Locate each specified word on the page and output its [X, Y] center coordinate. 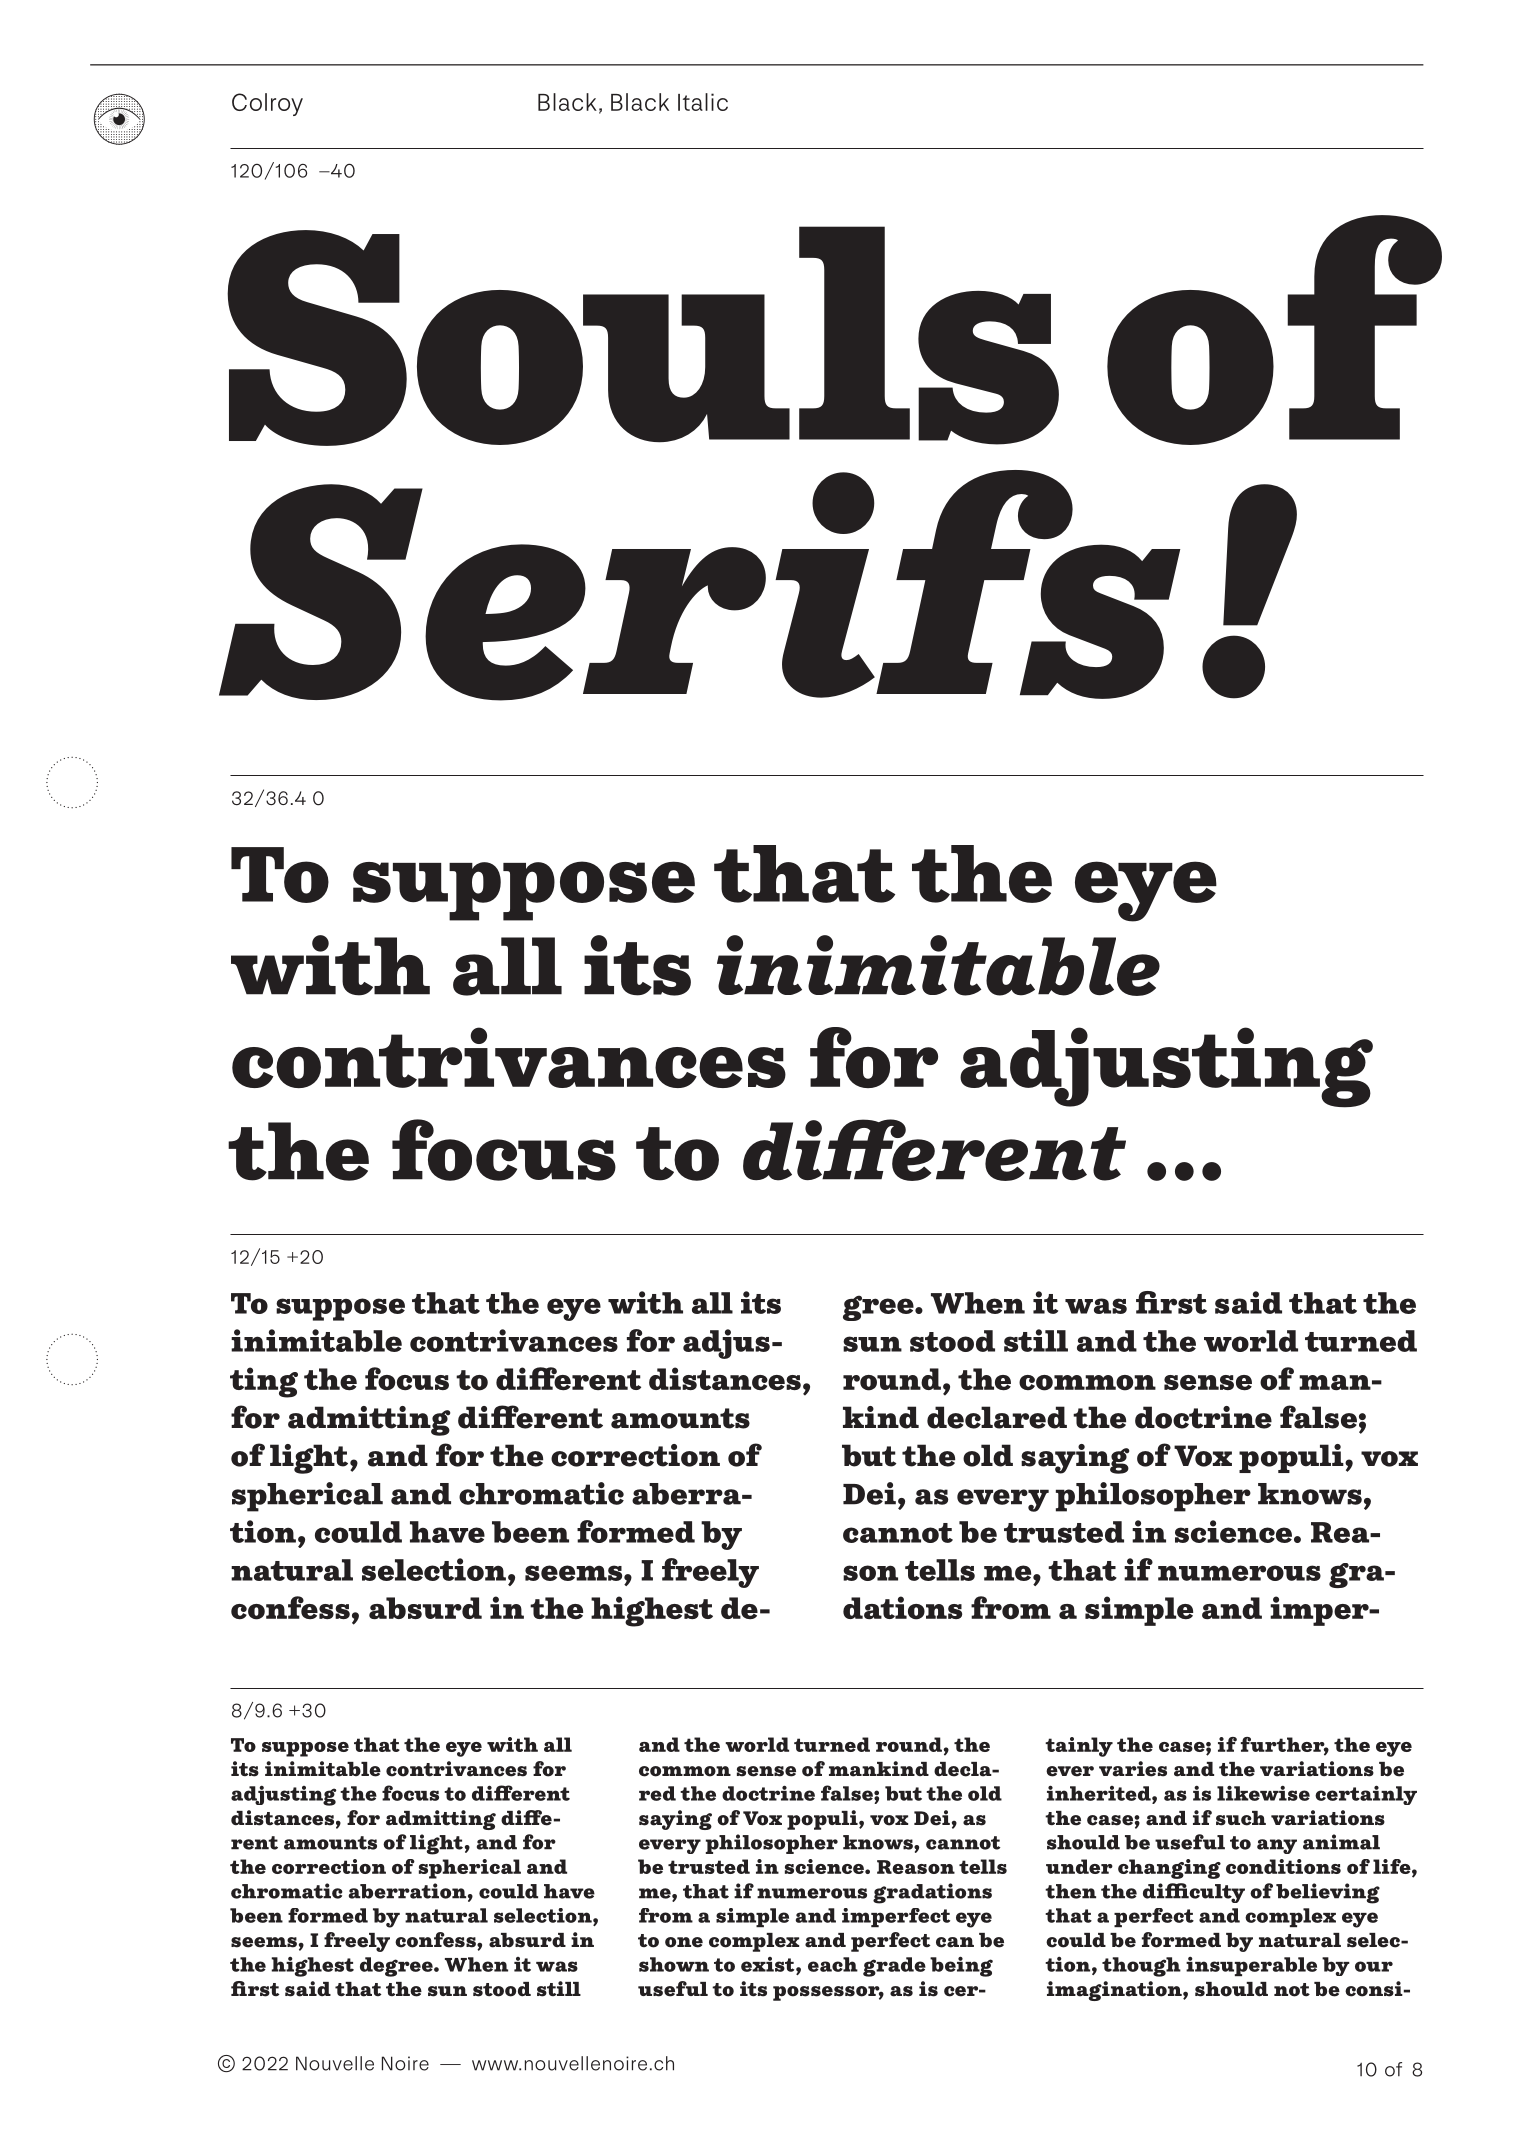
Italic [703, 102]
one [684, 1942]
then [1070, 1891]
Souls [643, 336]
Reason [916, 1867]
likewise [1263, 1793]
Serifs [700, 585]
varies [1133, 1769]
